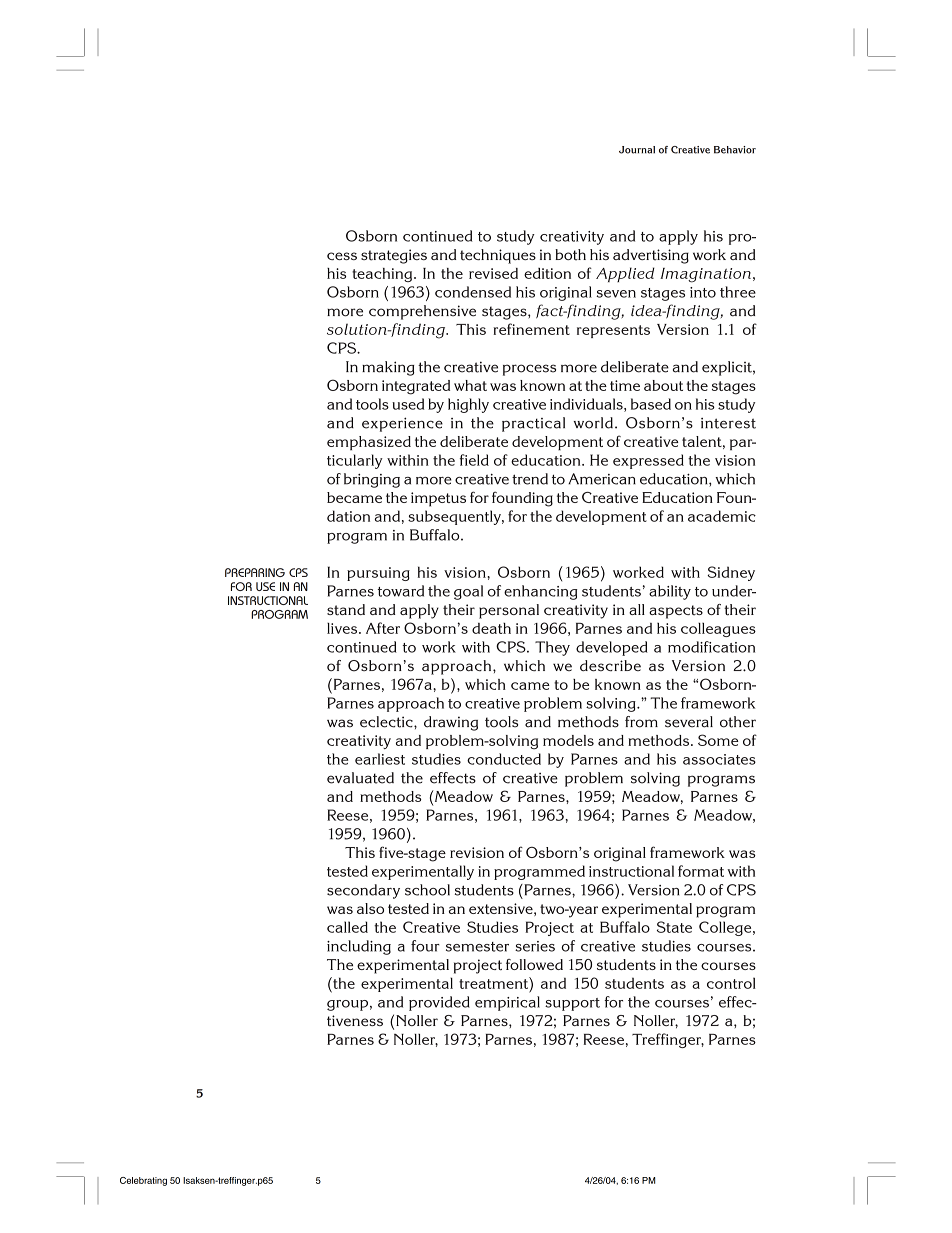  What do you see at coordinates (143, 1181) in the screenshot?
I see `Celebrating` at bounding box center [143, 1181].
